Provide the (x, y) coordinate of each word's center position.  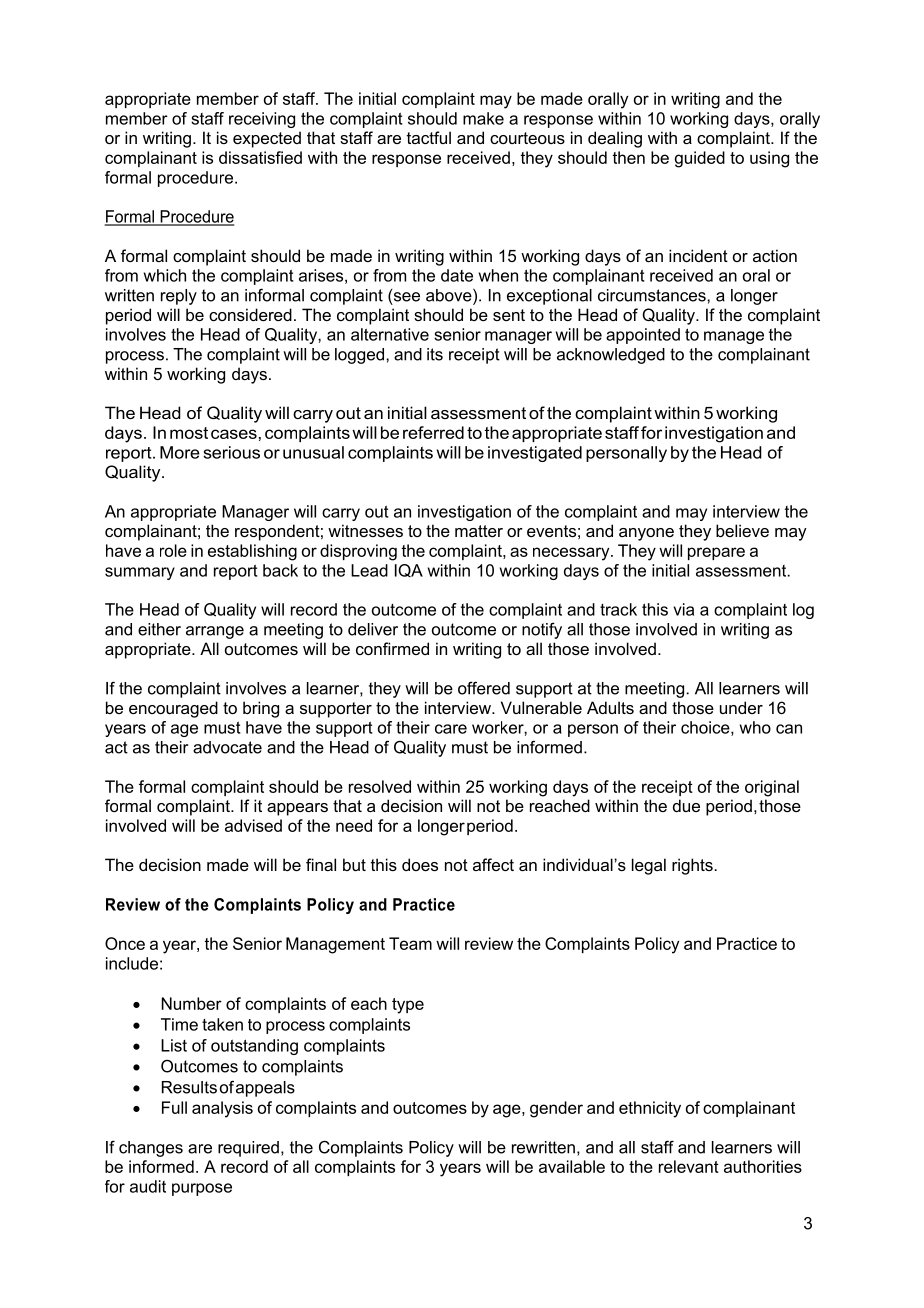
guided (700, 159)
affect (493, 864)
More (180, 452)
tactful (429, 137)
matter (479, 531)
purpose (202, 1189)
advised (253, 825)
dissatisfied (260, 157)
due (686, 805)
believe (742, 530)
